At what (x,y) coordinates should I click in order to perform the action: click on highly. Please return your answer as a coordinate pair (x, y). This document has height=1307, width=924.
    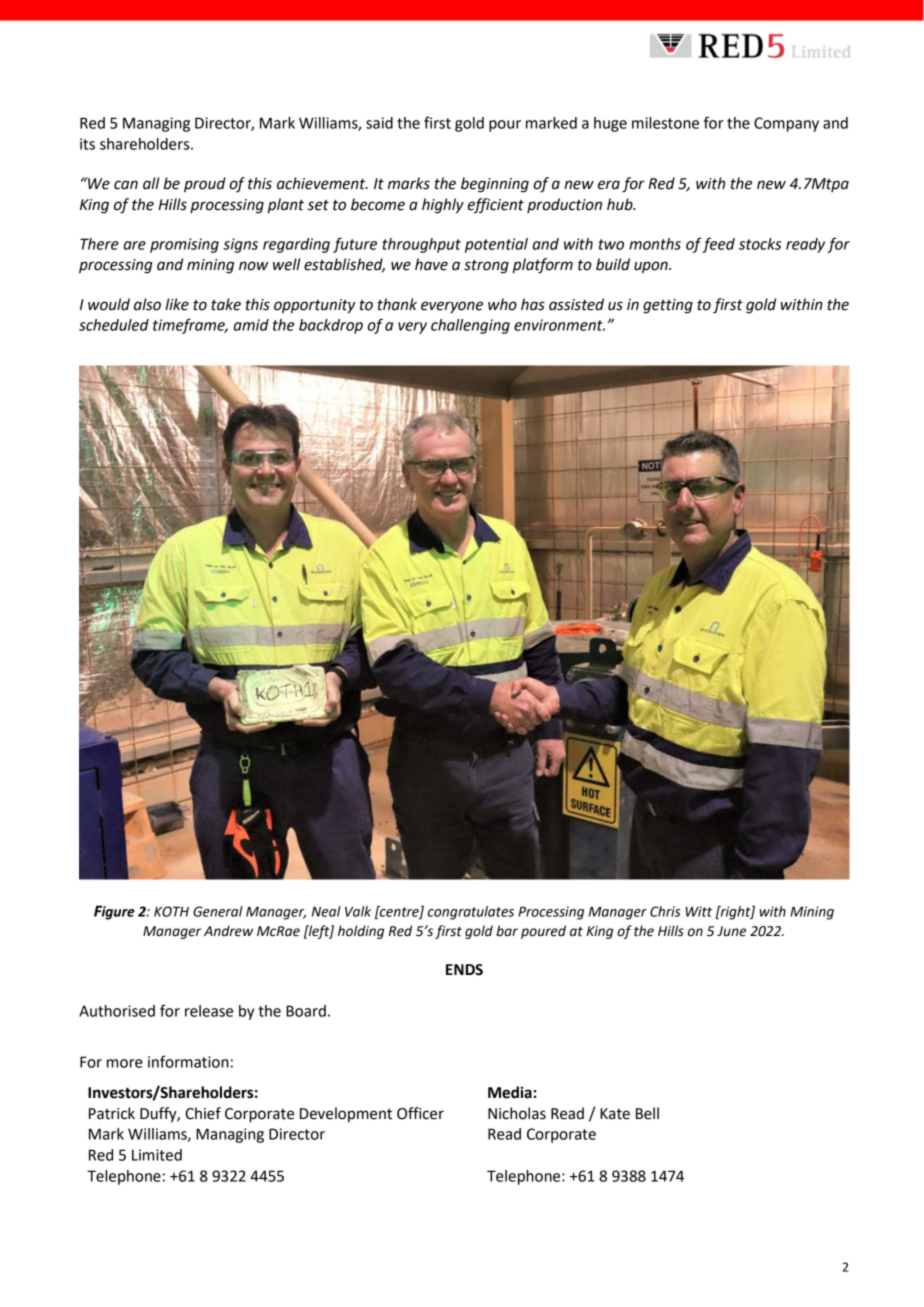
    Looking at the image, I should click on (443, 206).
